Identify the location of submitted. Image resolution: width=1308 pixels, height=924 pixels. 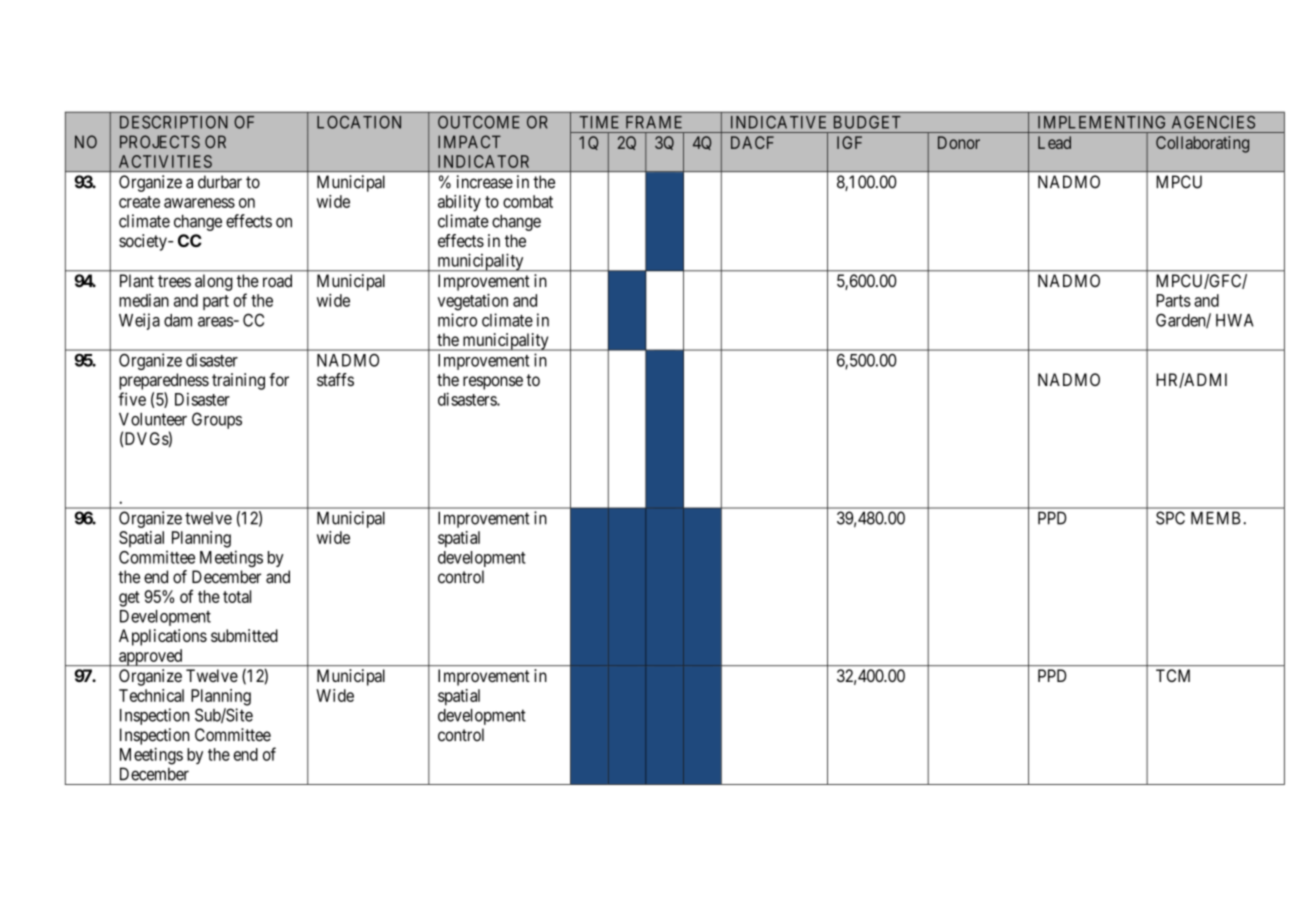
(244, 635).
